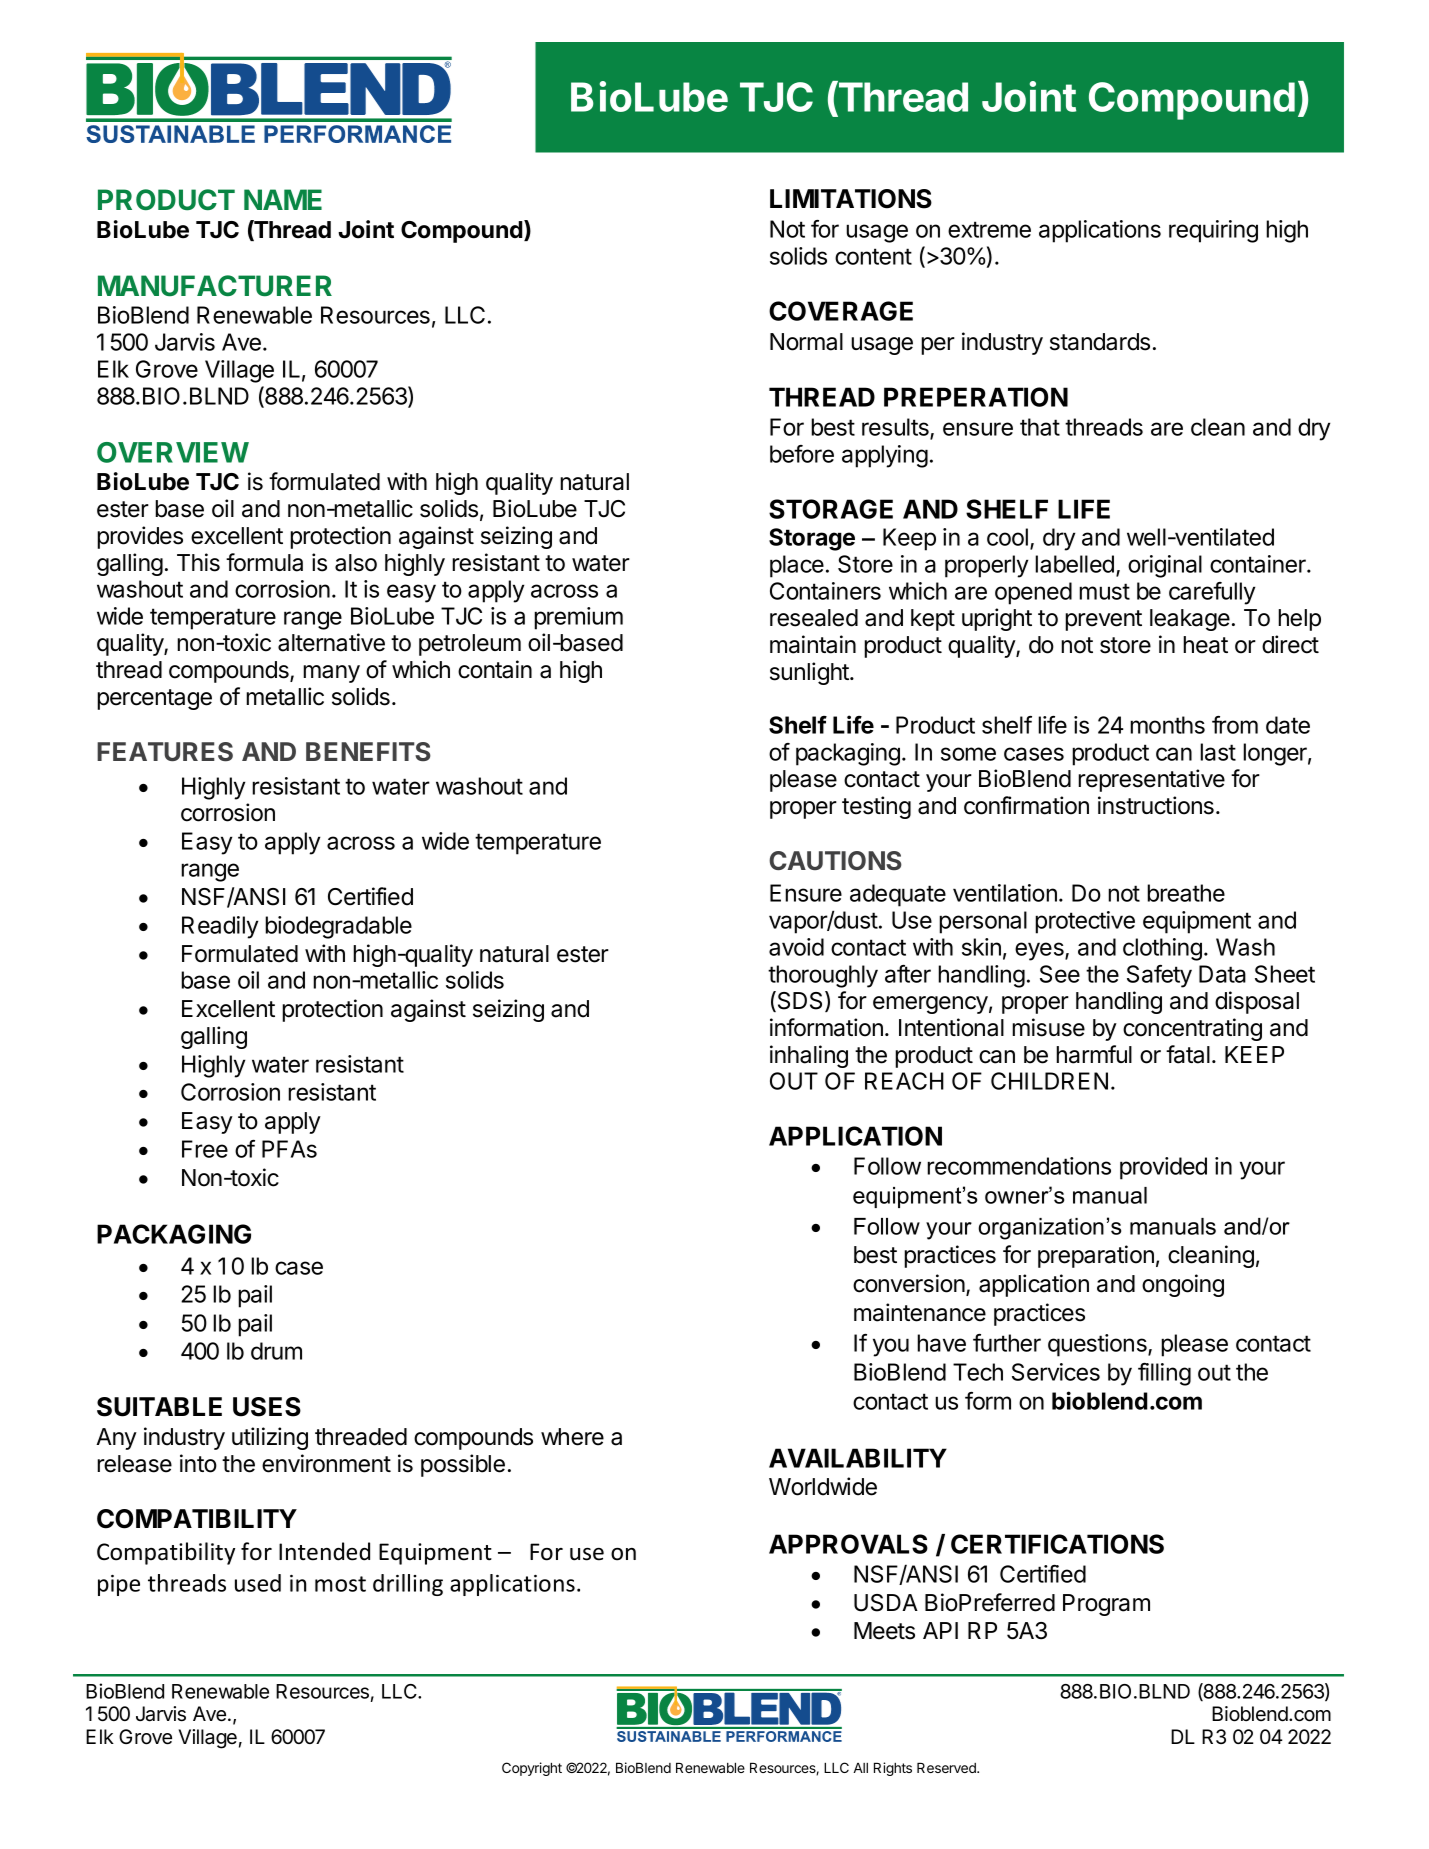 The height and width of the image is (1849, 1429). I want to click on used, so click(258, 1583).
